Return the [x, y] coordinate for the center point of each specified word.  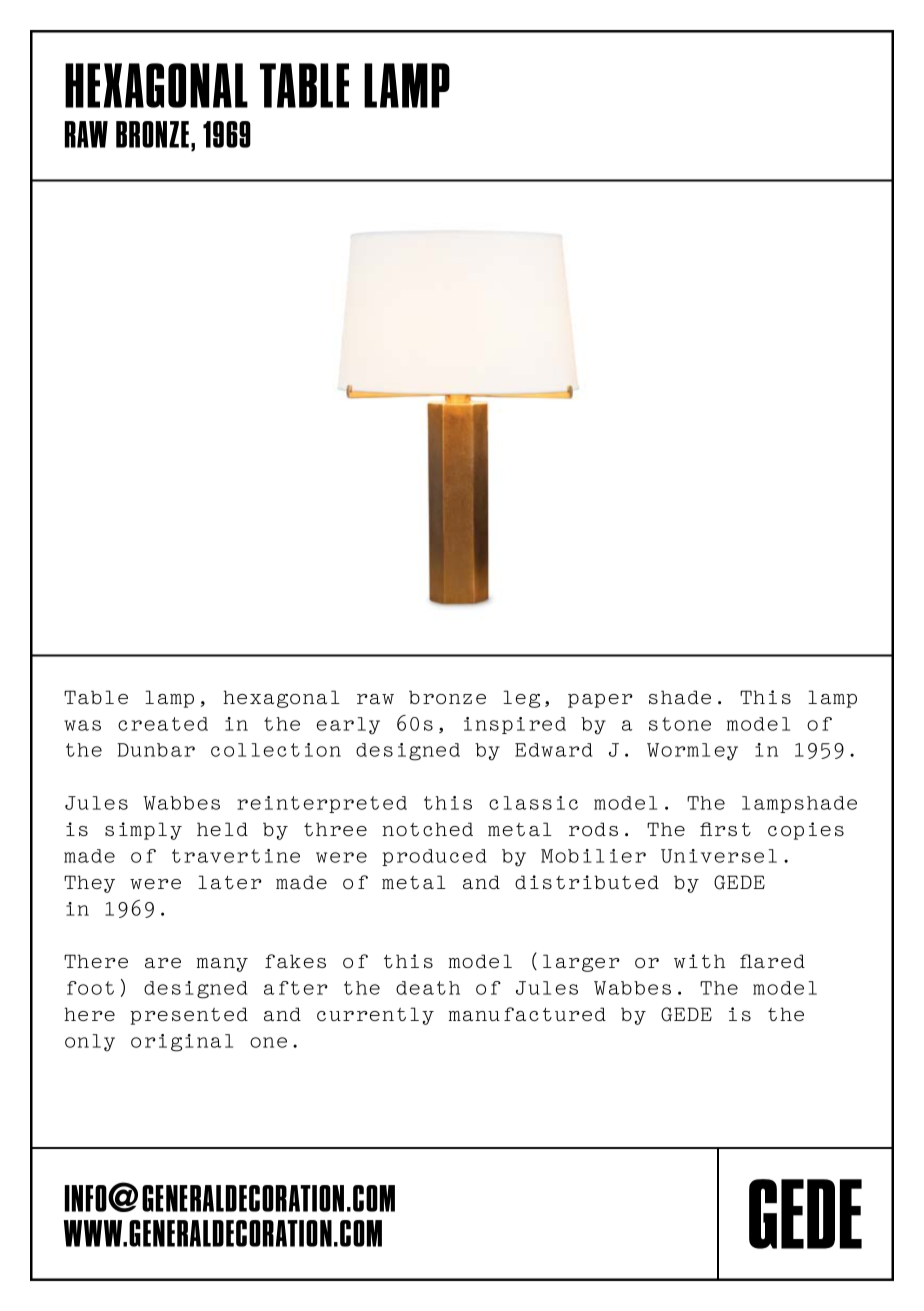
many [222, 965]
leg [521, 699]
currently [375, 1016]
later [230, 882]
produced [434, 857]
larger [581, 963]
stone [680, 724]
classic [533, 803]
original [182, 1043]
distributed [587, 882]
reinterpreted [322, 804]
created [163, 724]
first [725, 829]
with [699, 961]
